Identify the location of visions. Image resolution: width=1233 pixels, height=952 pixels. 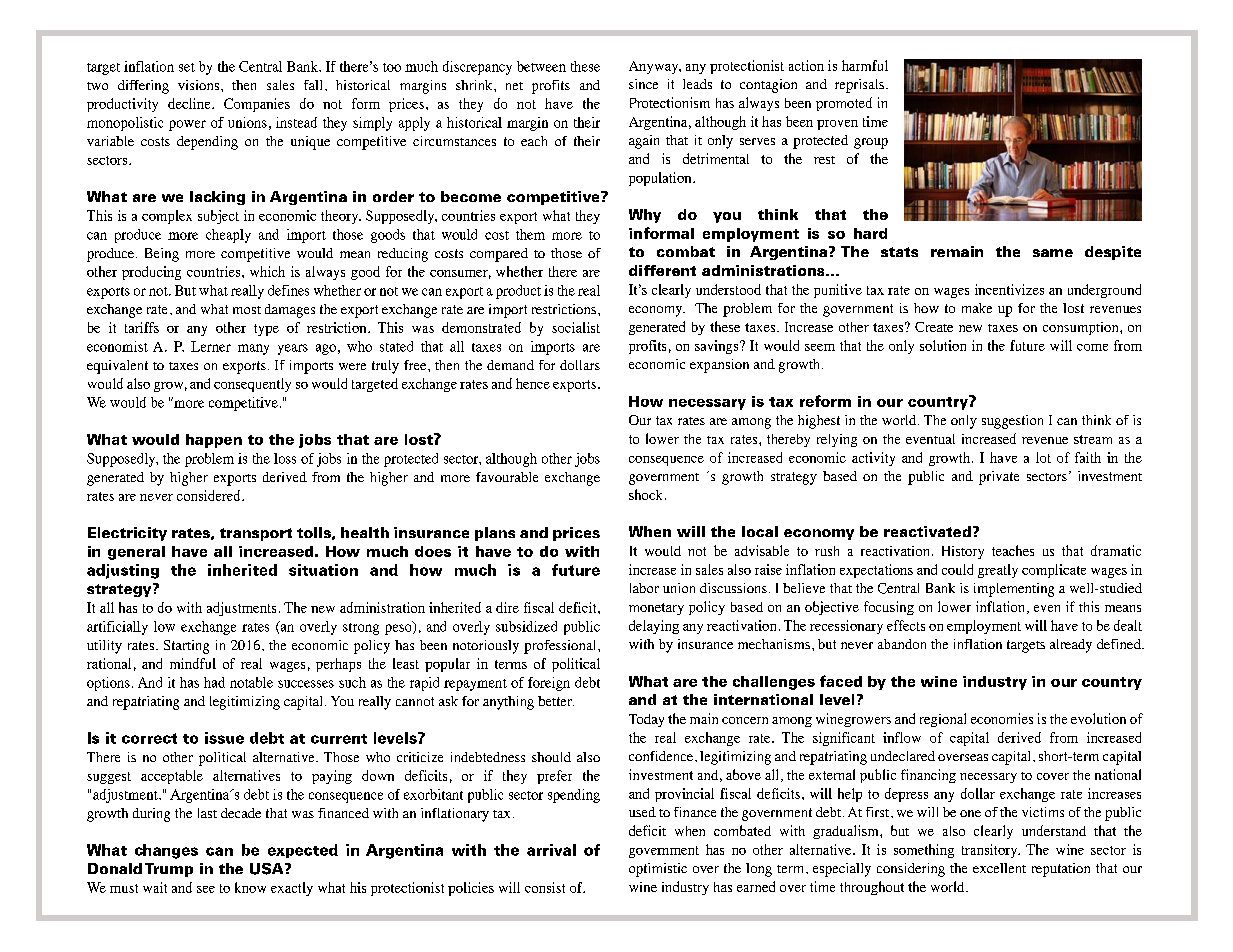
(200, 85).
